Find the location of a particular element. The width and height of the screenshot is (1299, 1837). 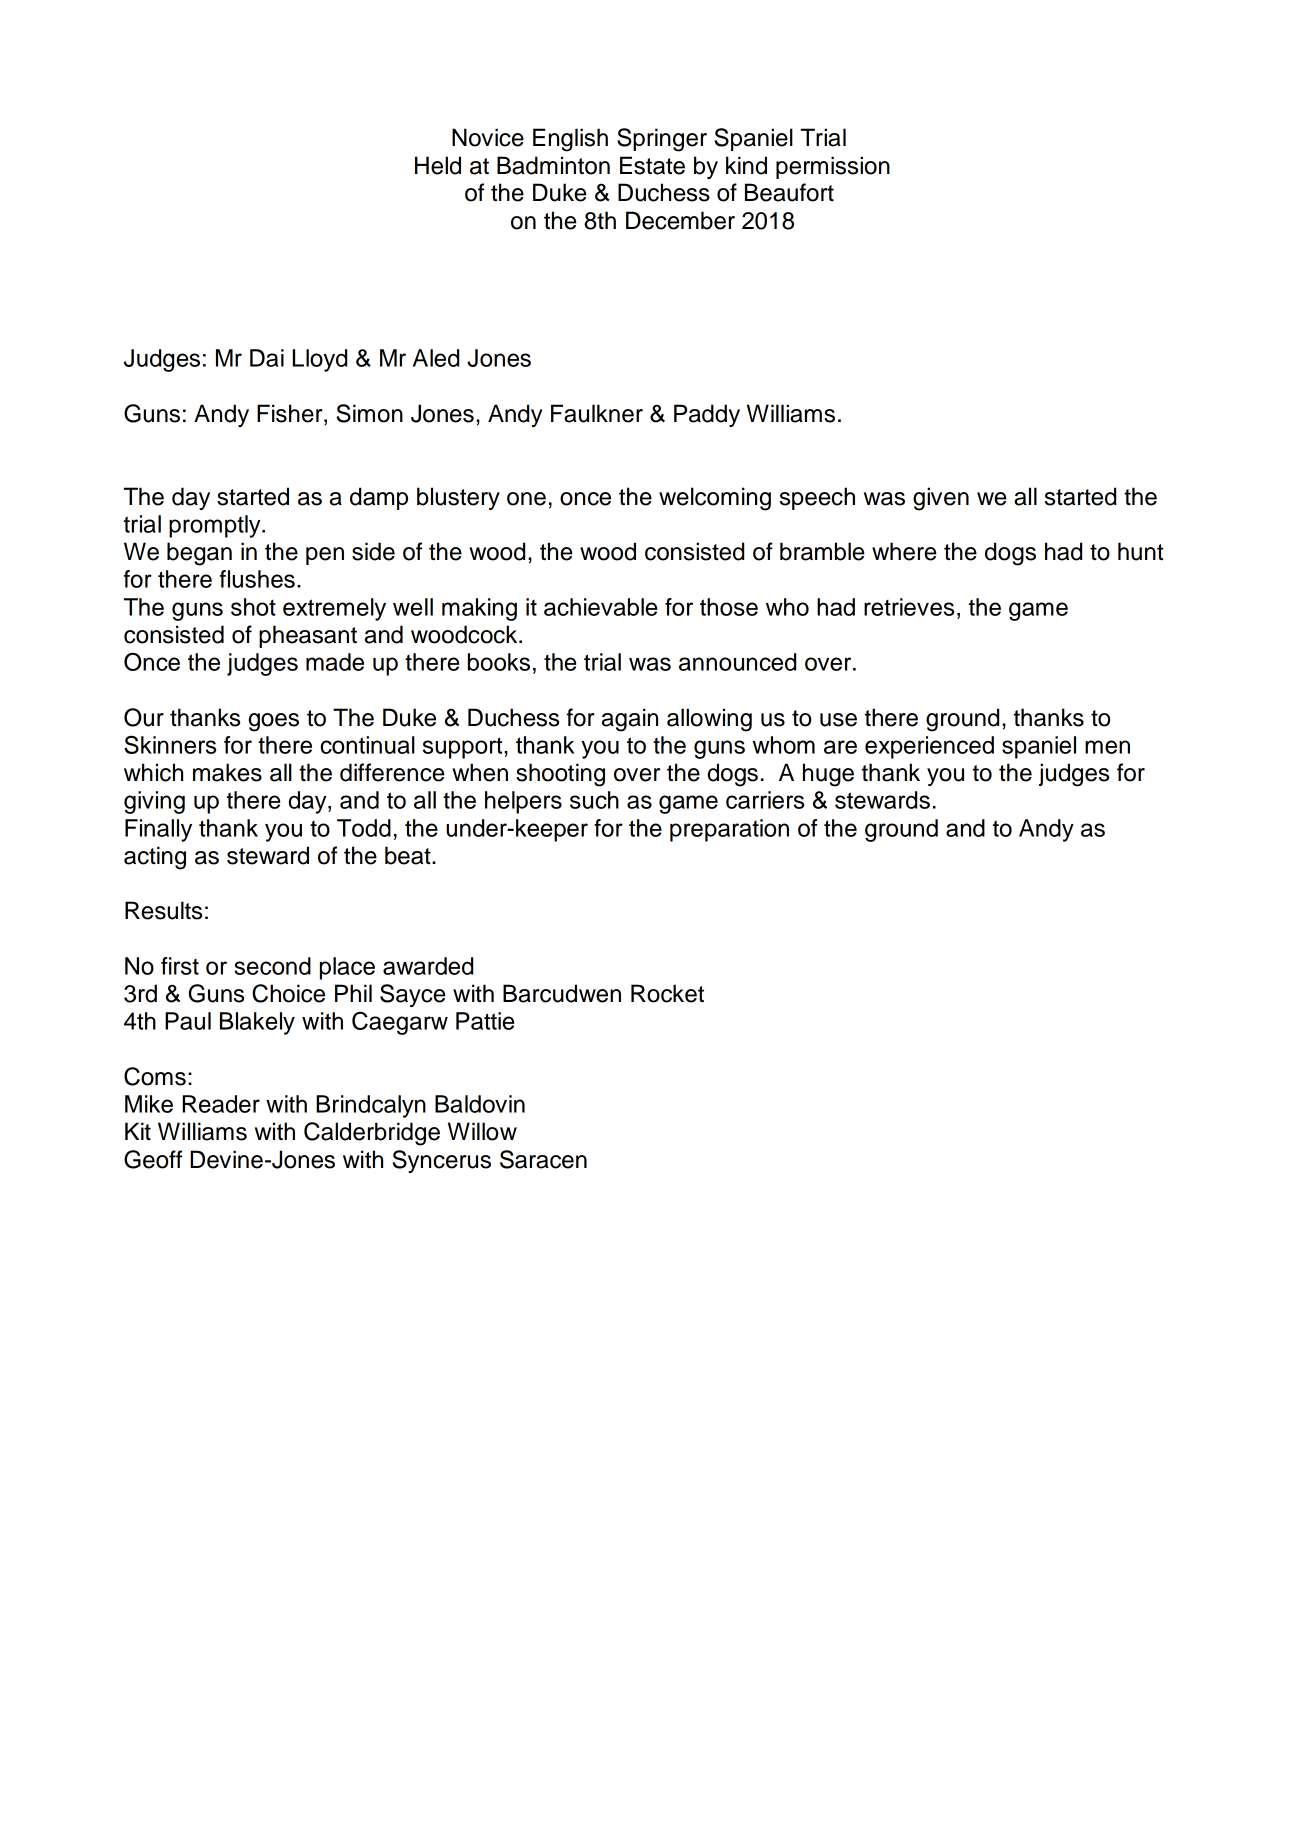

makes is located at coordinates (227, 772).
